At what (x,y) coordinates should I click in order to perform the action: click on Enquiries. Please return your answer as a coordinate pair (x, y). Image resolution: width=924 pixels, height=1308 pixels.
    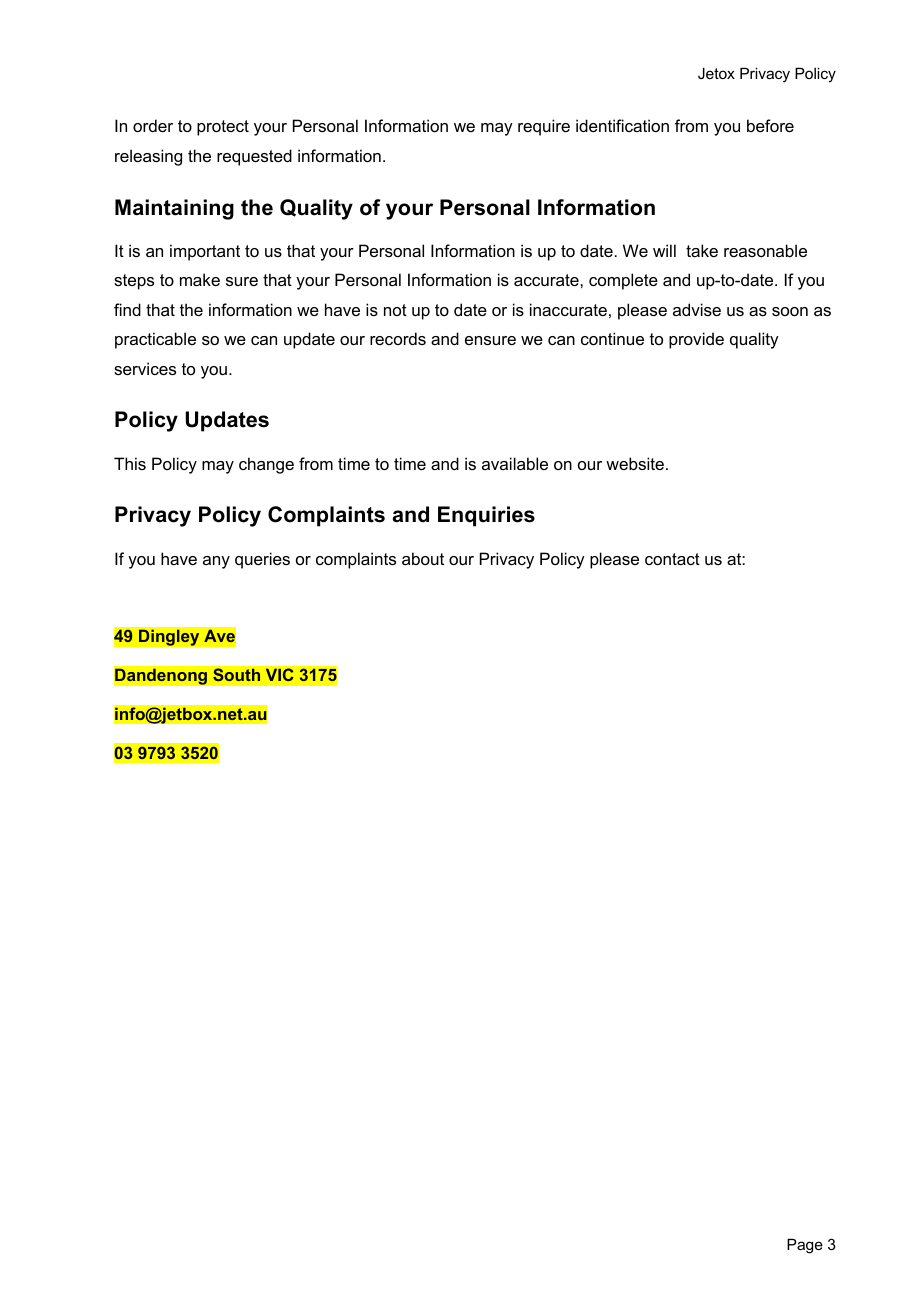
    Looking at the image, I should click on (486, 516).
